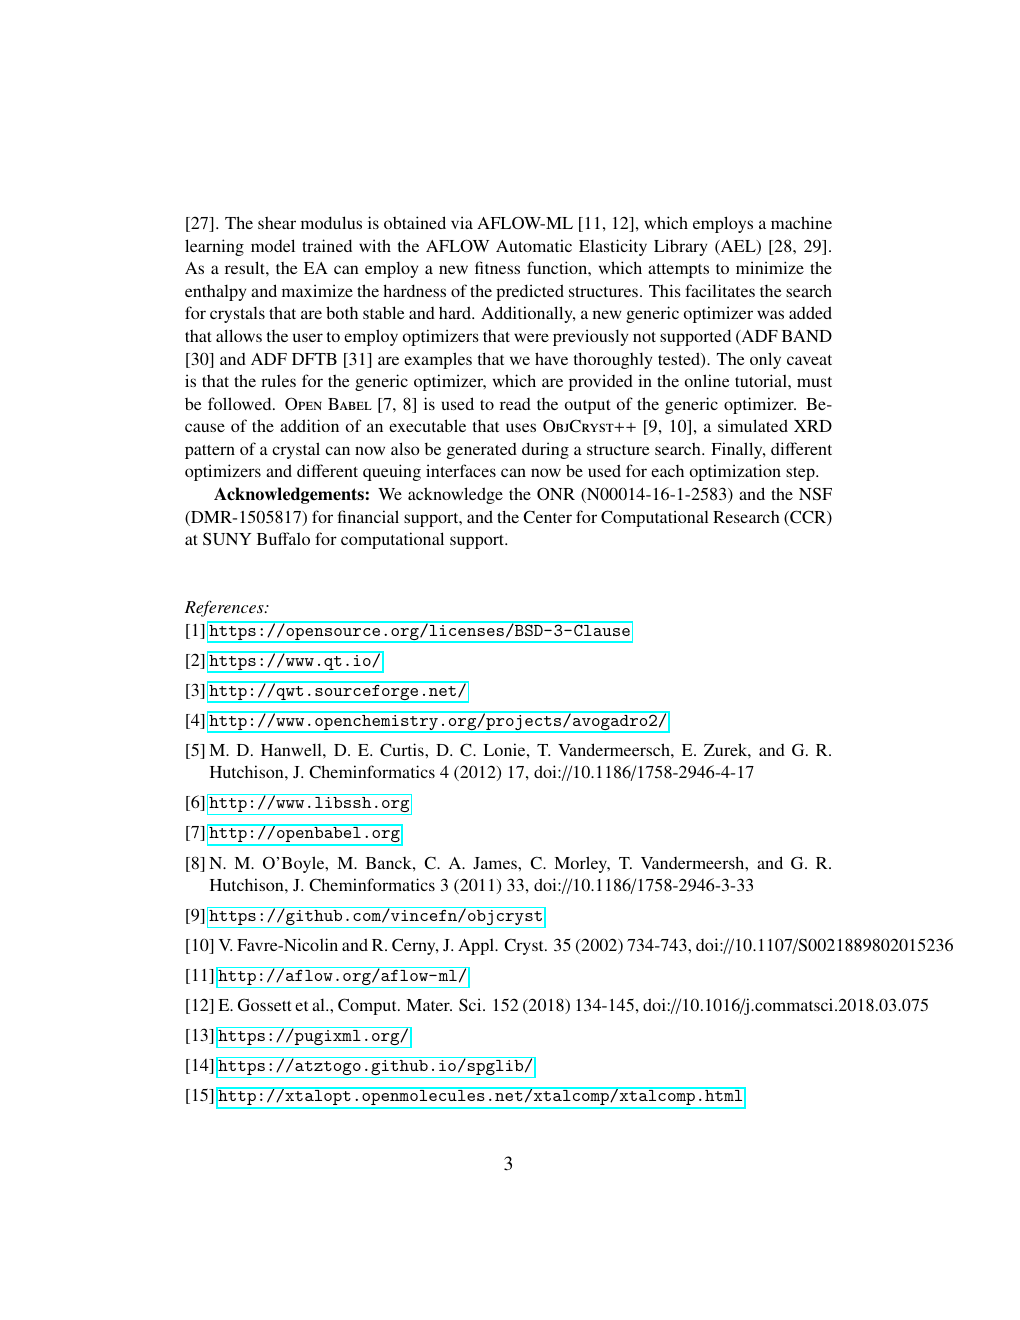  What do you see at coordinates (556, 493) in the screenshot?
I see `ONR` at bounding box center [556, 493].
